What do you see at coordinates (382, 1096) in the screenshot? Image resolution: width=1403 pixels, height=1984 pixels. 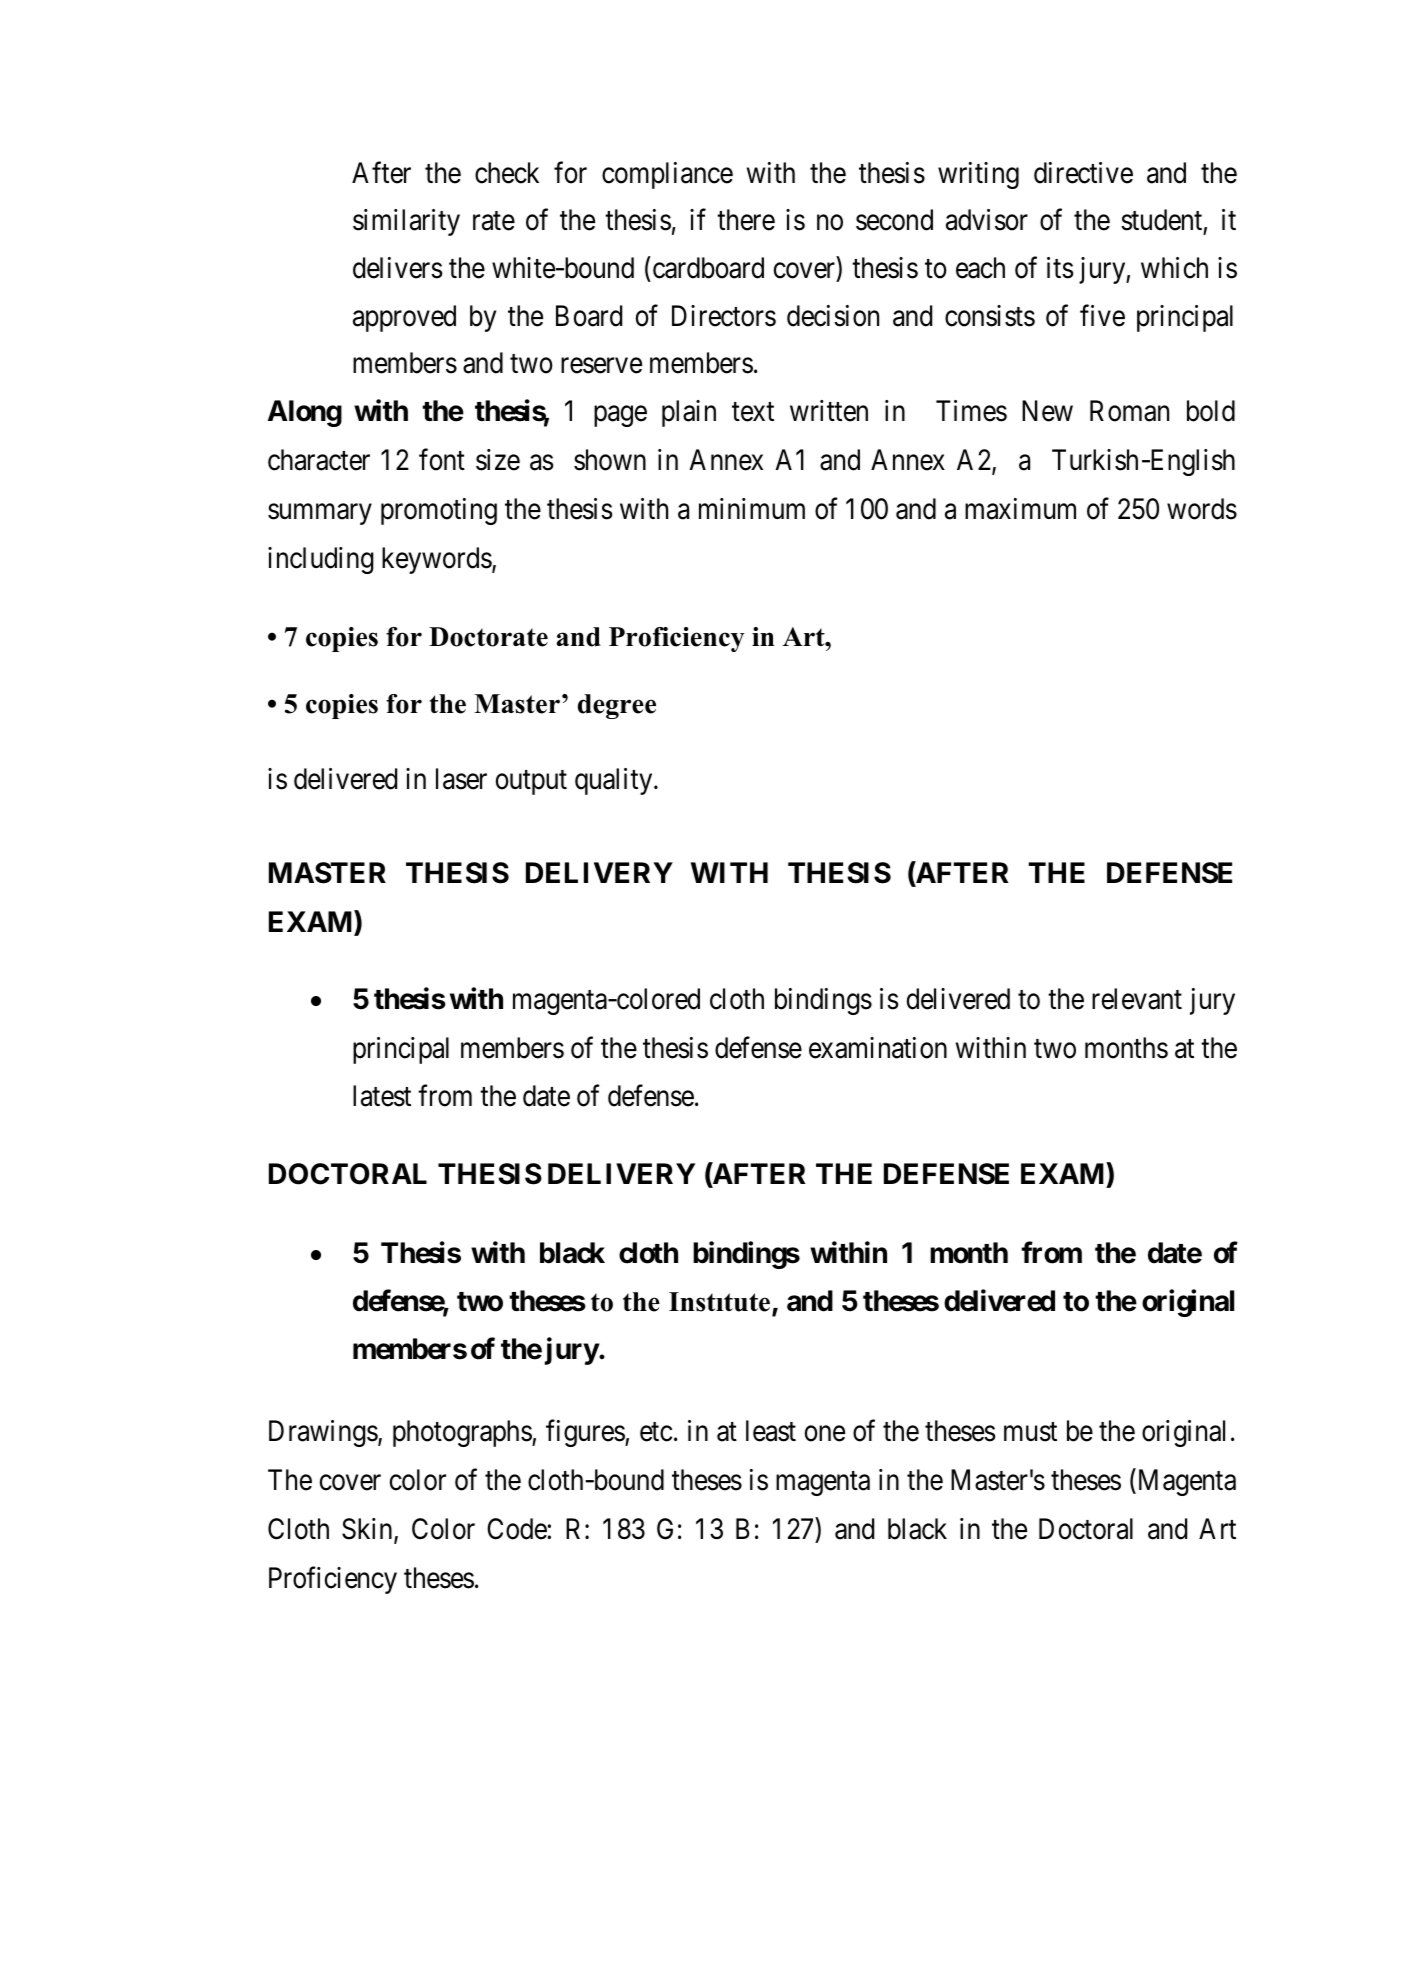 I see `latest` at bounding box center [382, 1096].
